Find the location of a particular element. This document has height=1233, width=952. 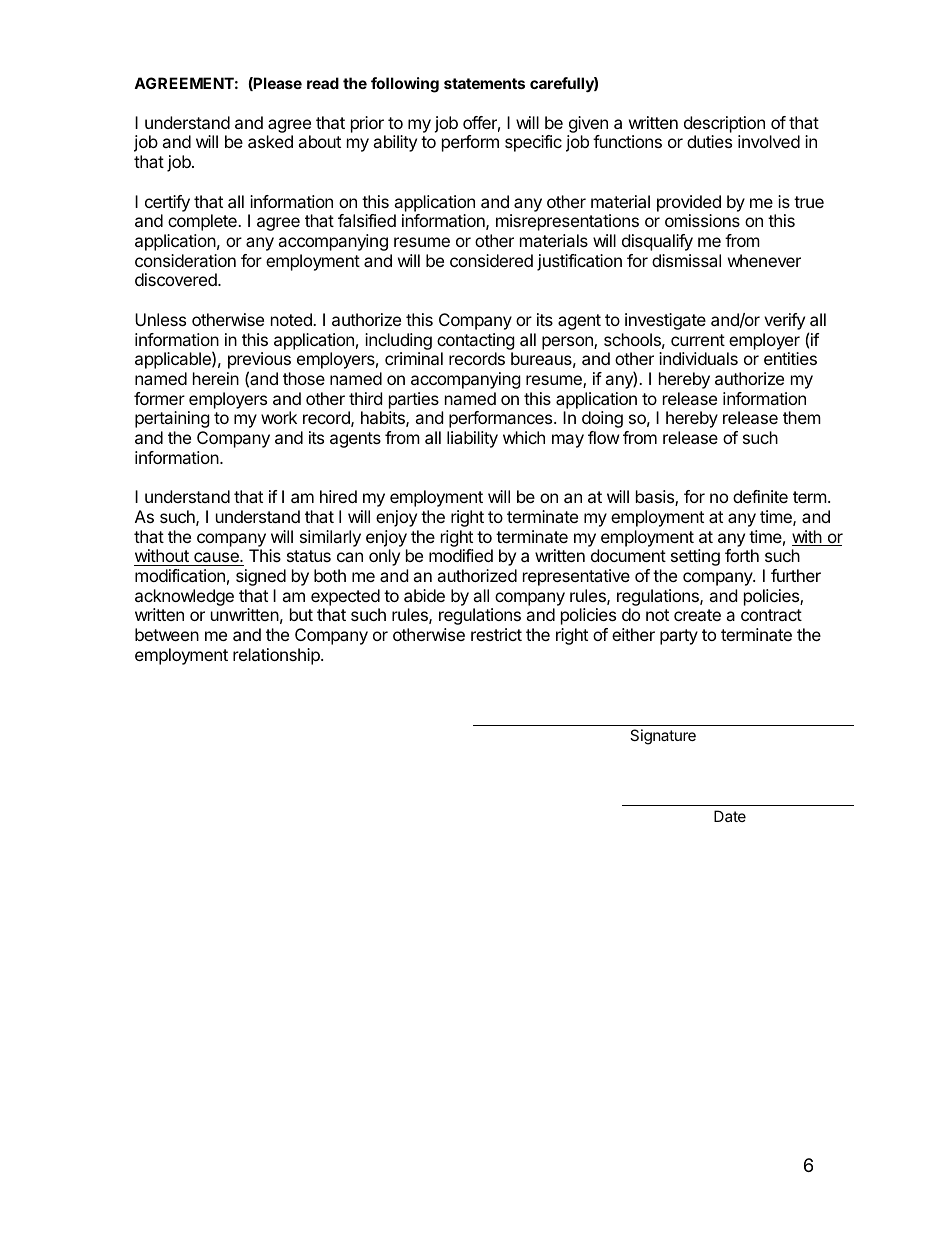

work is located at coordinates (279, 417).
